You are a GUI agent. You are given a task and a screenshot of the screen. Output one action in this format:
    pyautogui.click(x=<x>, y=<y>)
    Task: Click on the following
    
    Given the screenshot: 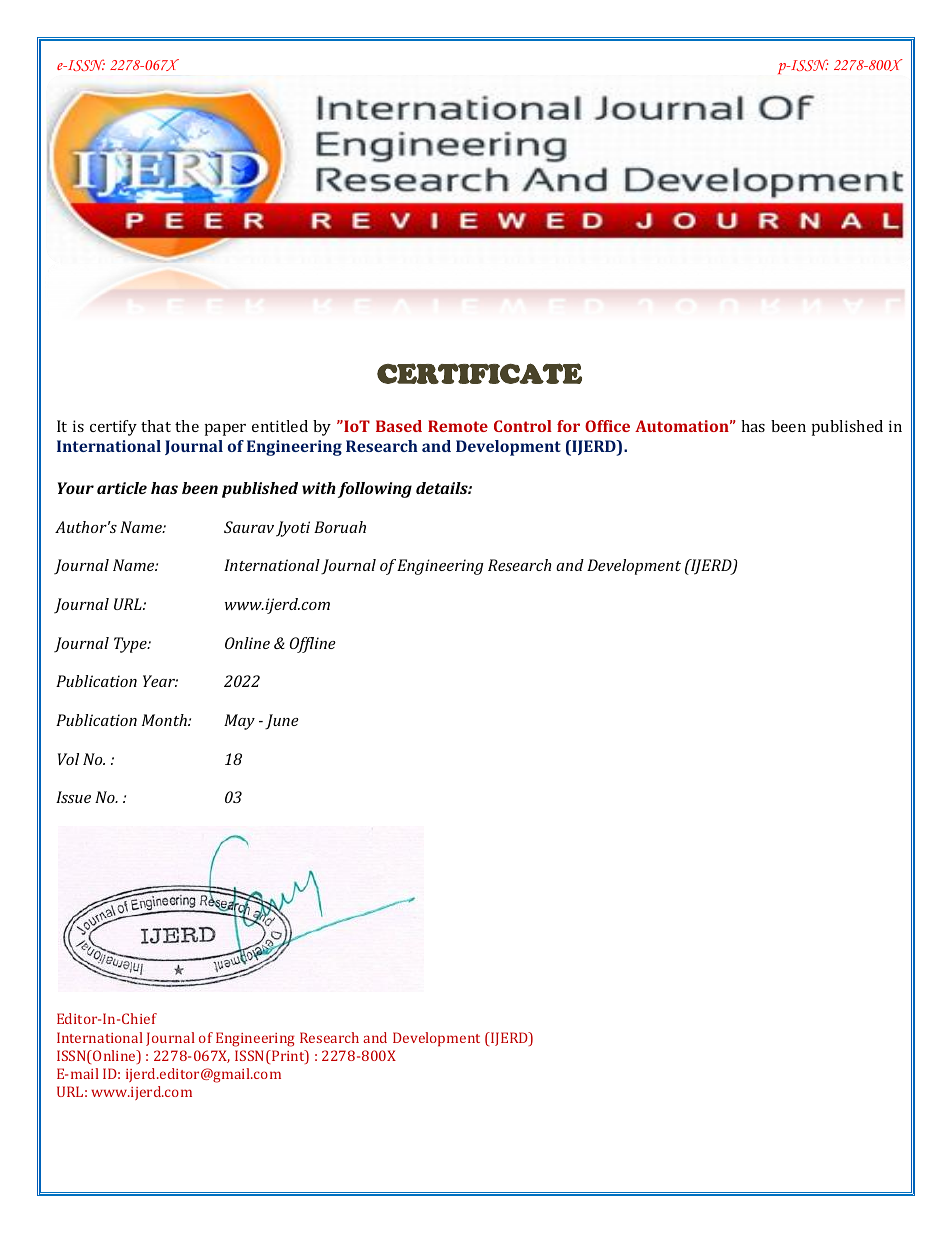 What is the action you would take?
    pyautogui.click(x=375, y=490)
